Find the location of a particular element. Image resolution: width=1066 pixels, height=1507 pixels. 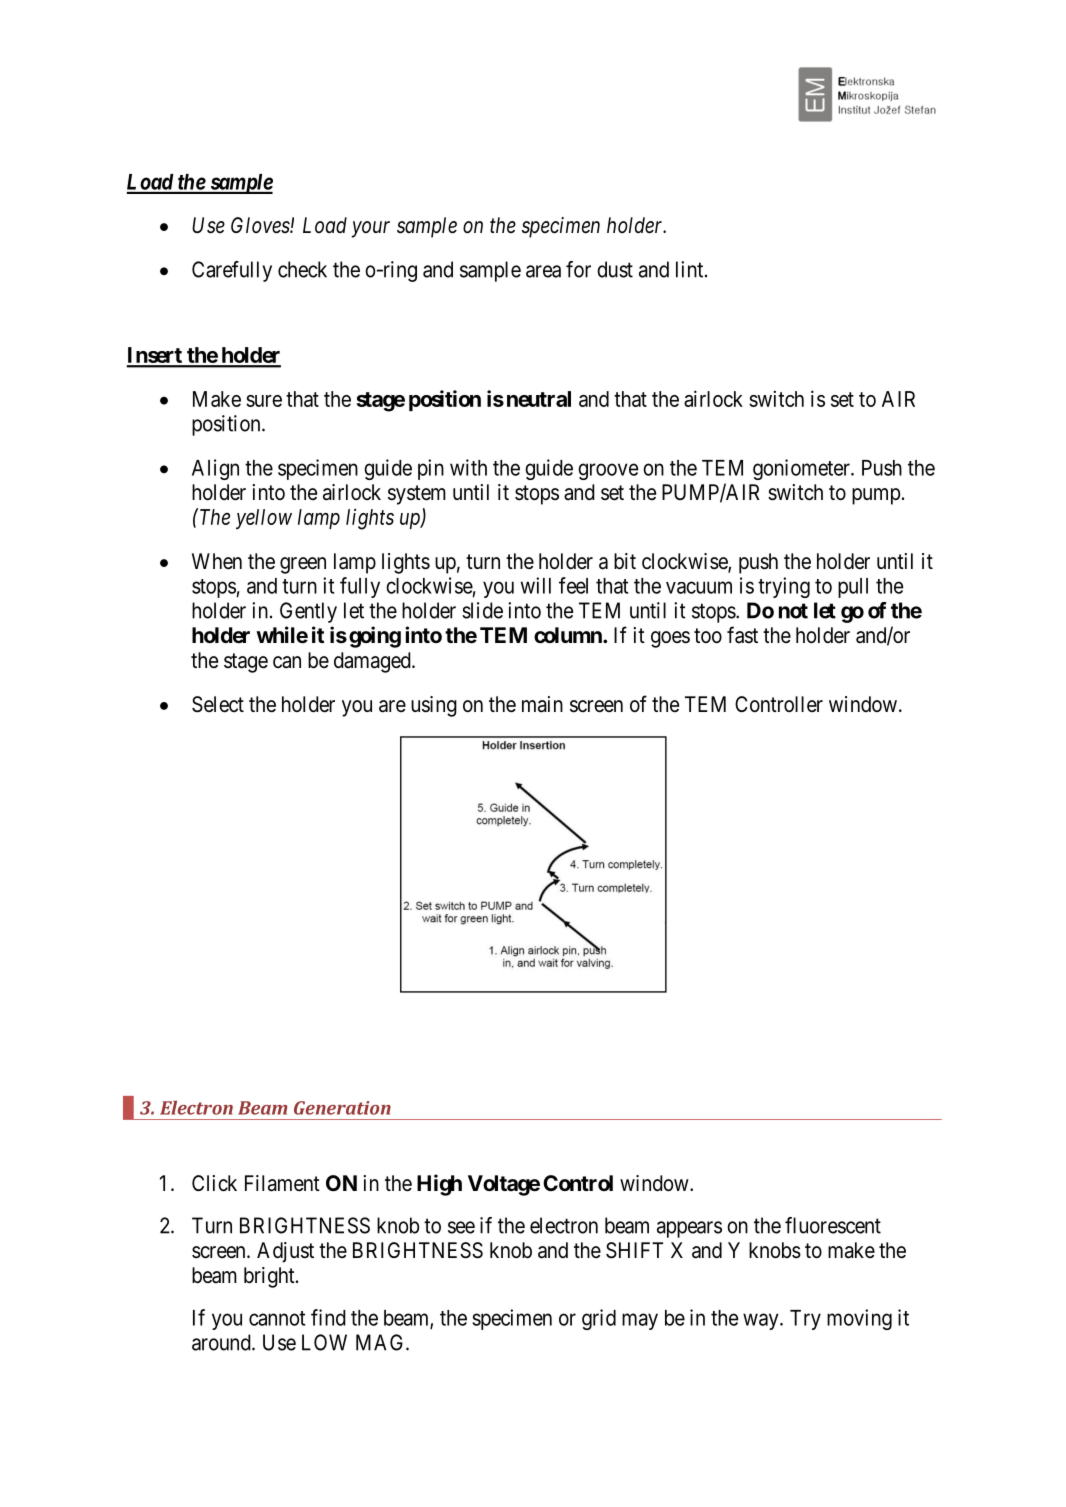

grid is located at coordinates (599, 1319).
